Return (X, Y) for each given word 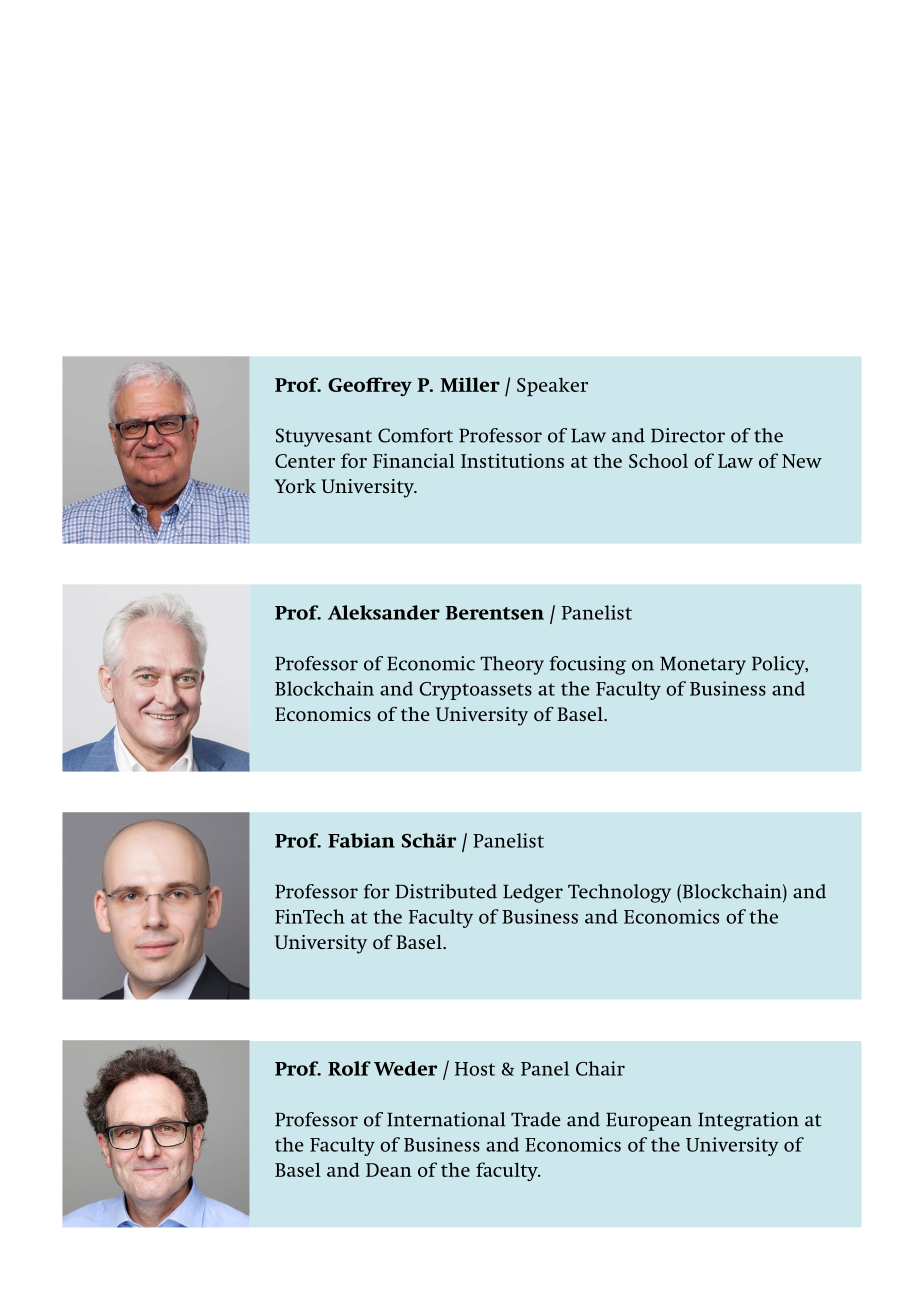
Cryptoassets (476, 691)
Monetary (703, 665)
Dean (389, 1170)
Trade (536, 1119)
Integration (748, 1121)
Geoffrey (370, 386)
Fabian (361, 840)
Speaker (552, 386)
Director (688, 435)
